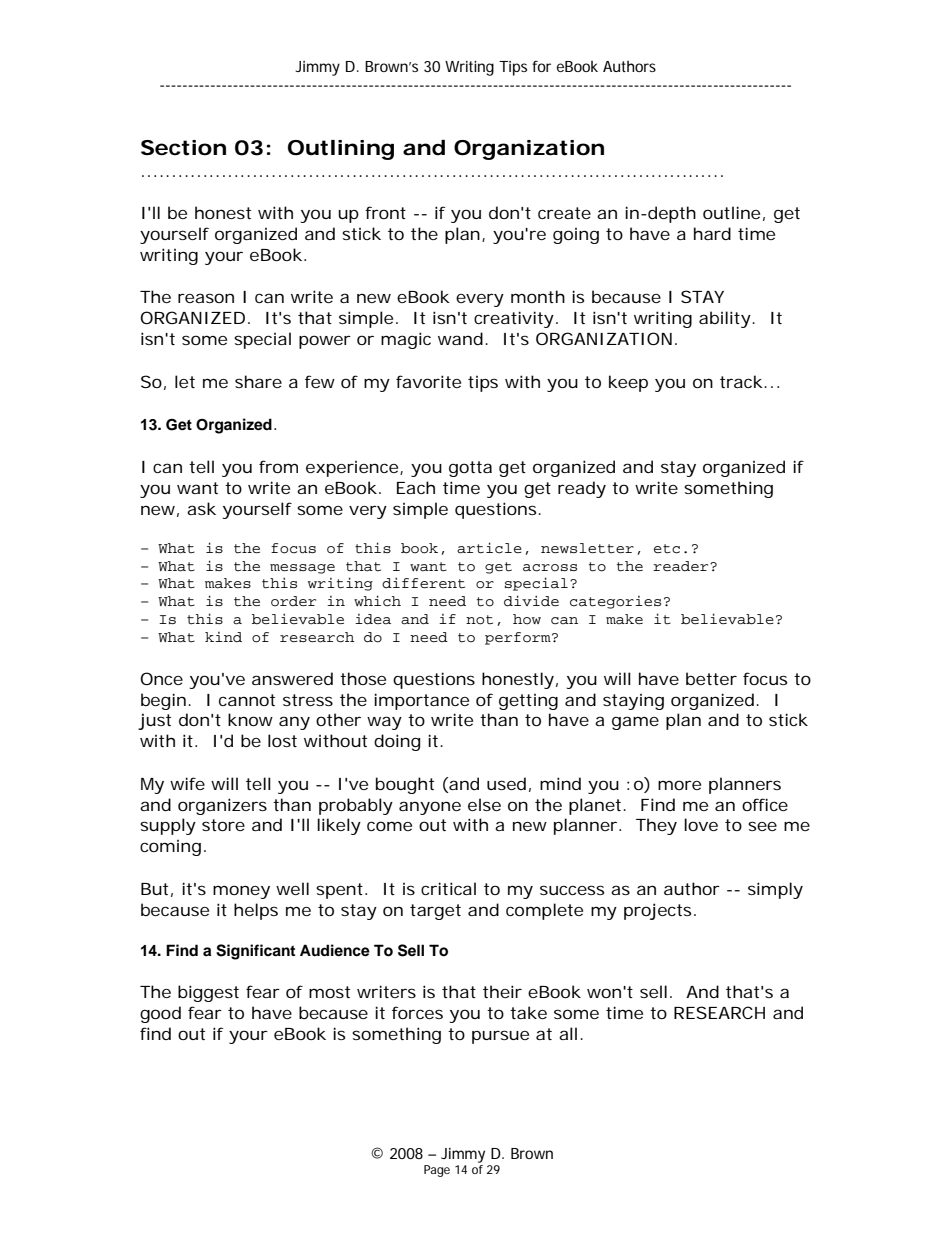  What do you see at coordinates (484, 804) in the screenshot?
I see `else` at bounding box center [484, 804].
